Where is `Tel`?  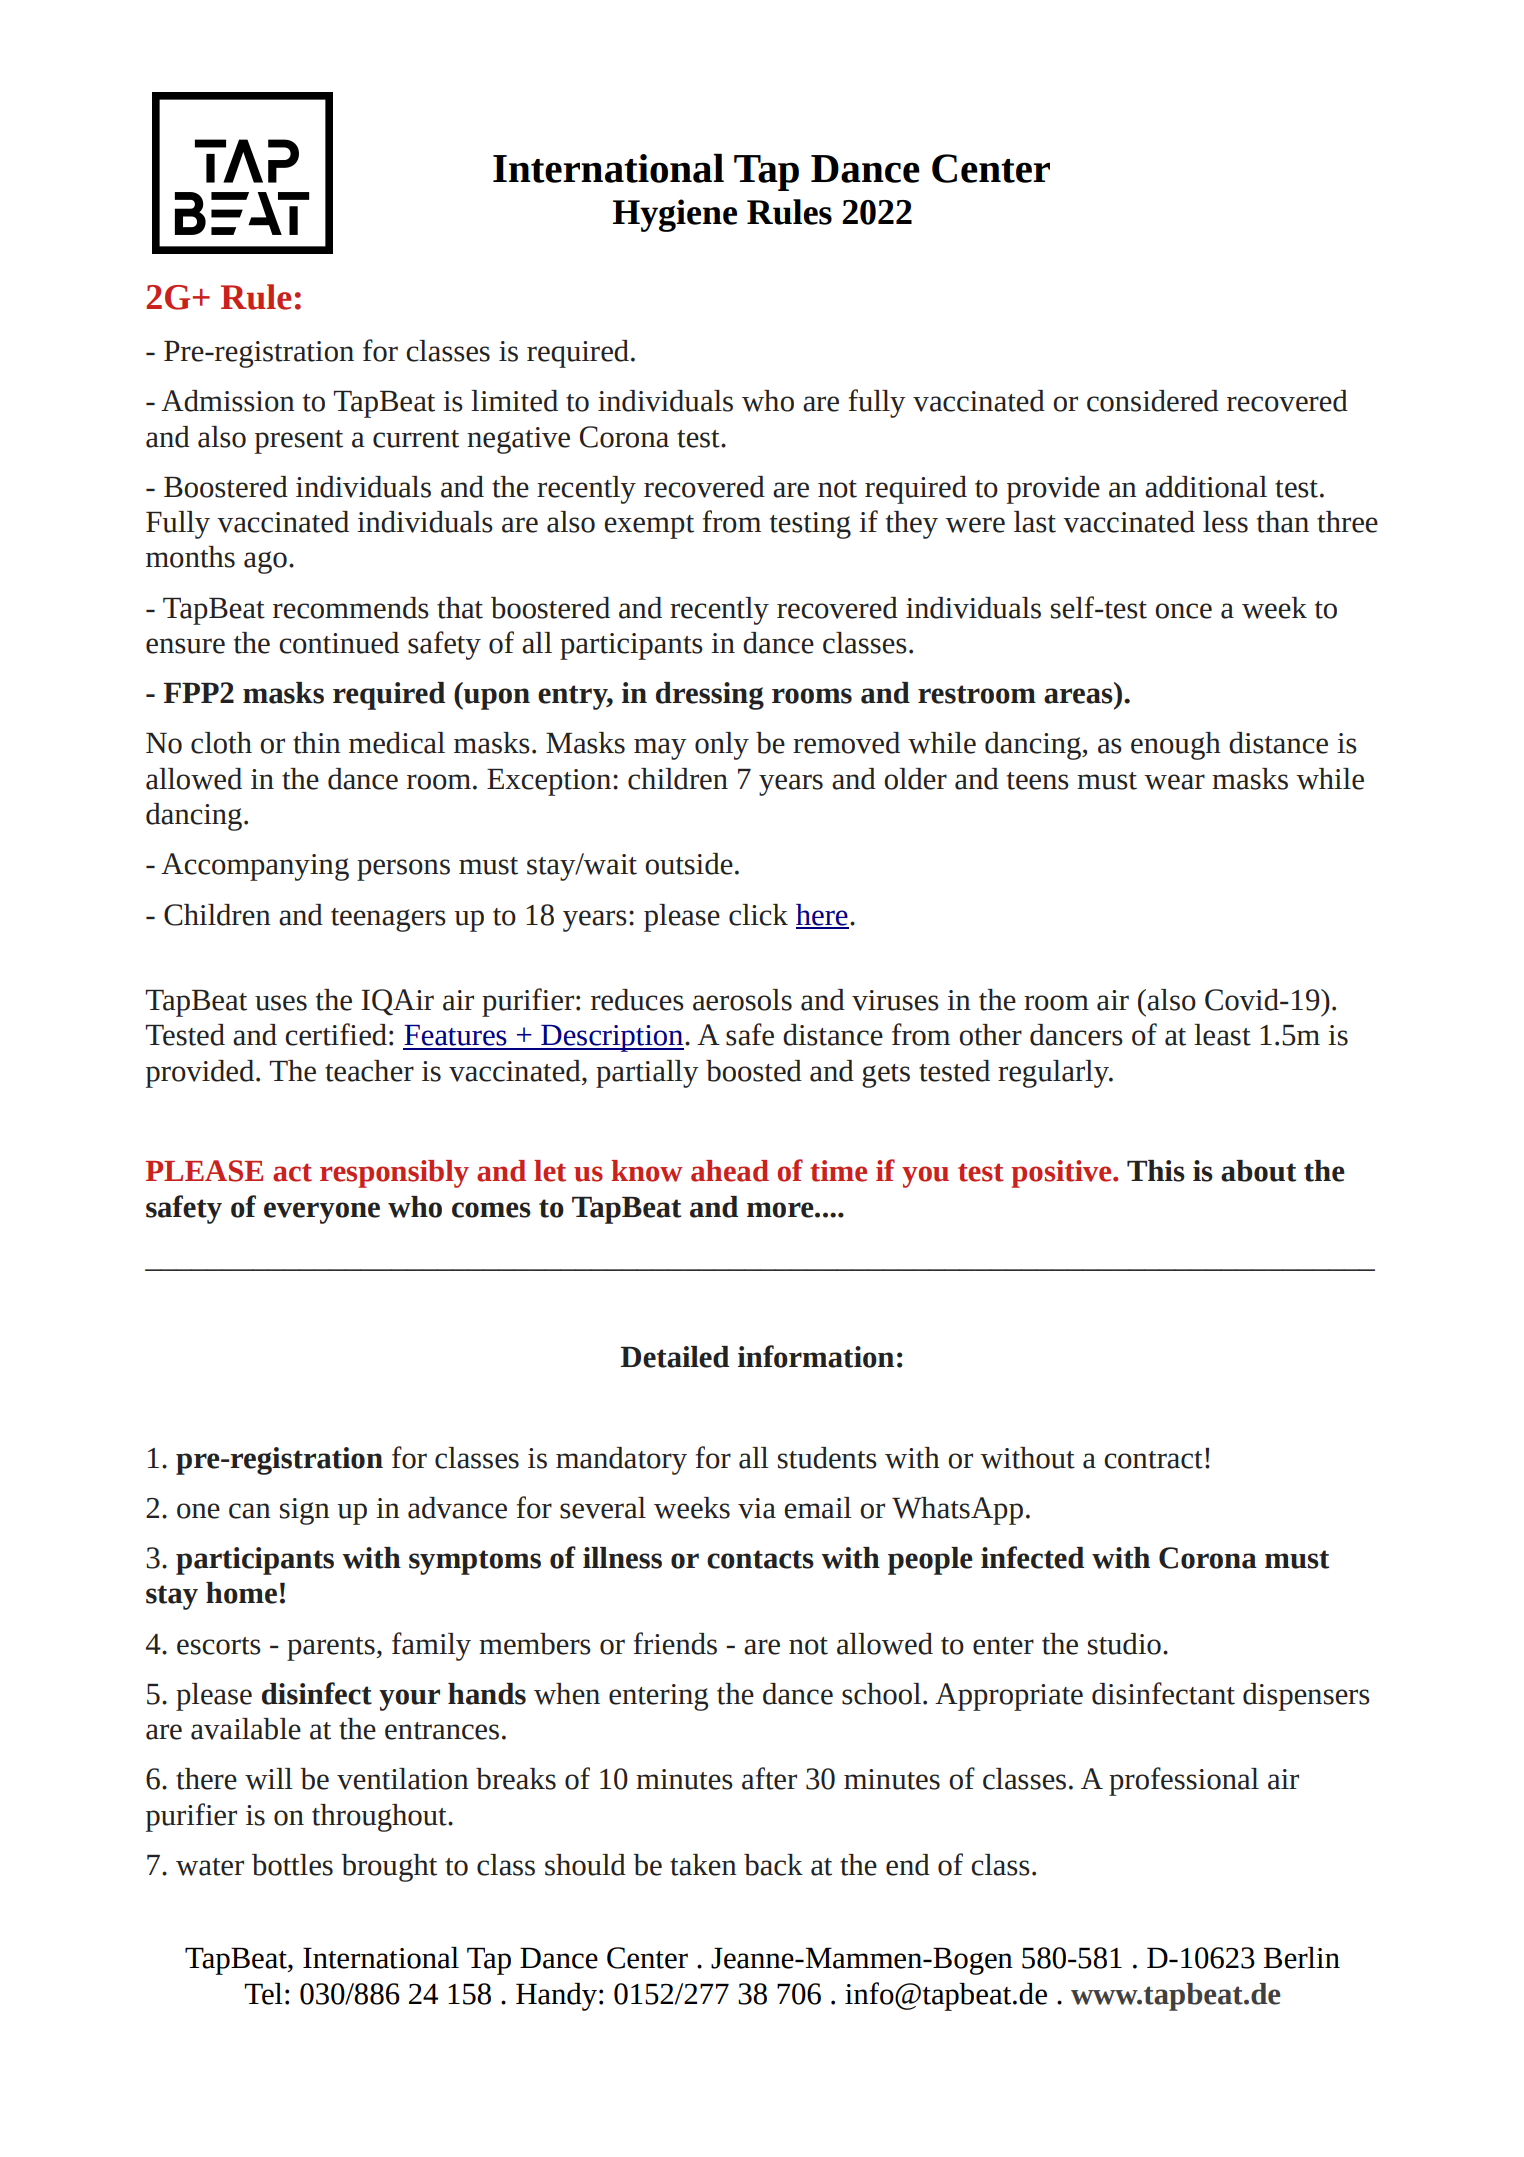 Tel is located at coordinates (263, 1994).
